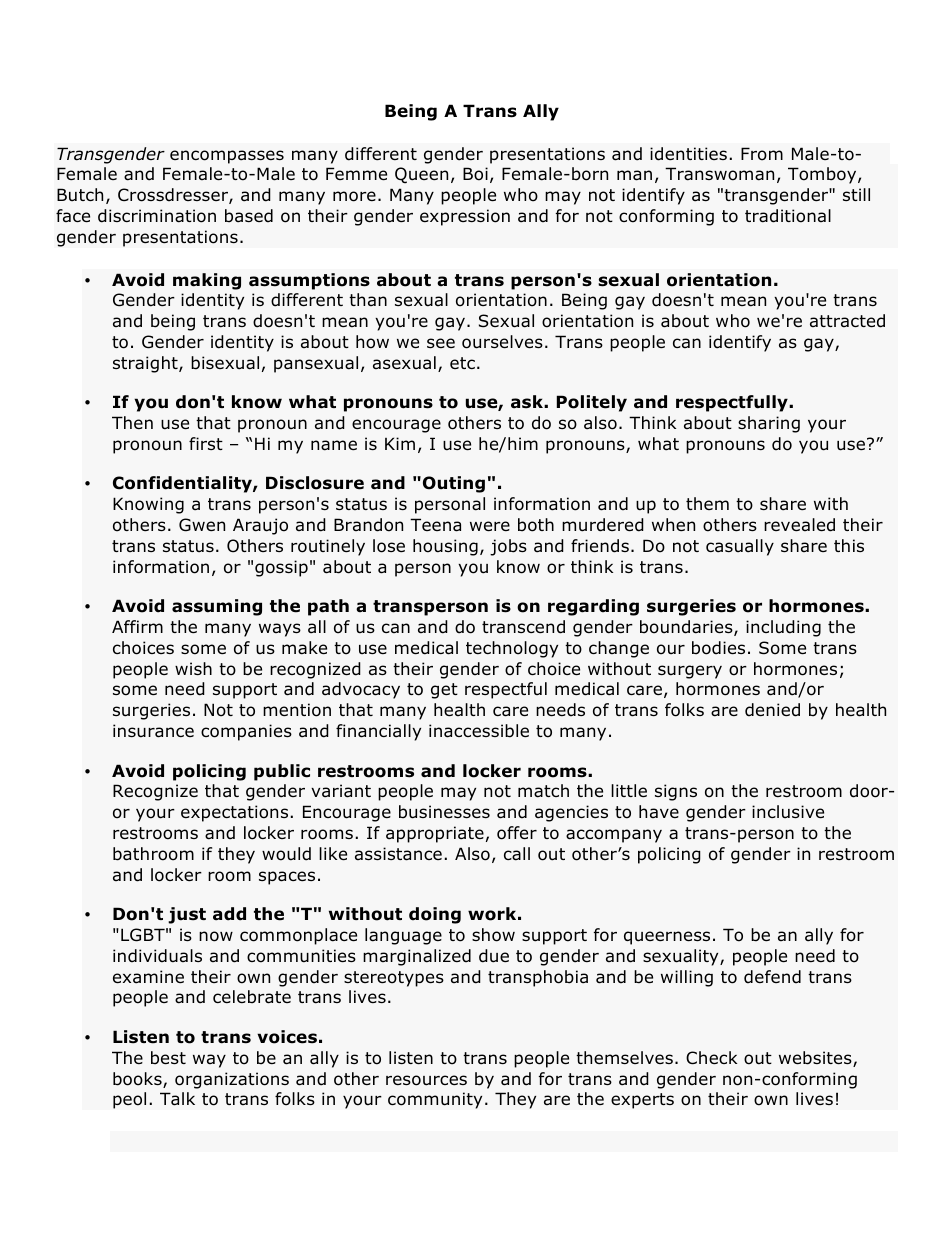 Image resolution: width=952 pixels, height=1233 pixels. I want to click on first, so click(206, 443).
